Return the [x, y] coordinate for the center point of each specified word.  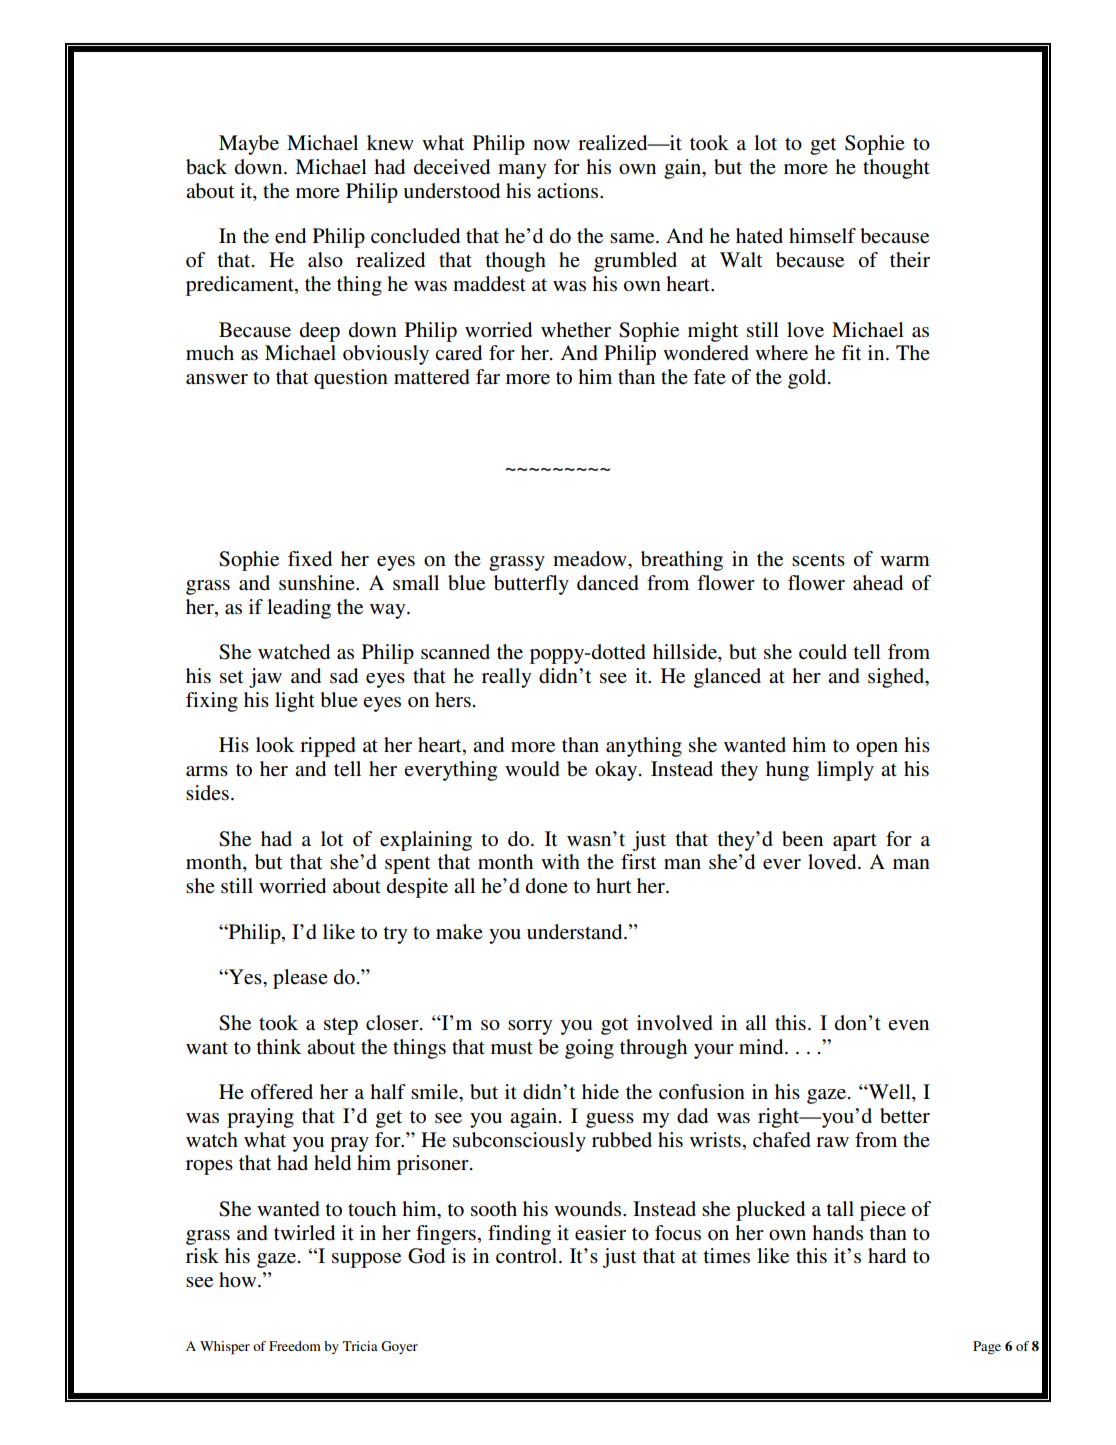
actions [569, 191]
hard [887, 1256]
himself [822, 236]
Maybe [249, 145]
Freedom [295, 1346]
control [528, 1256]
